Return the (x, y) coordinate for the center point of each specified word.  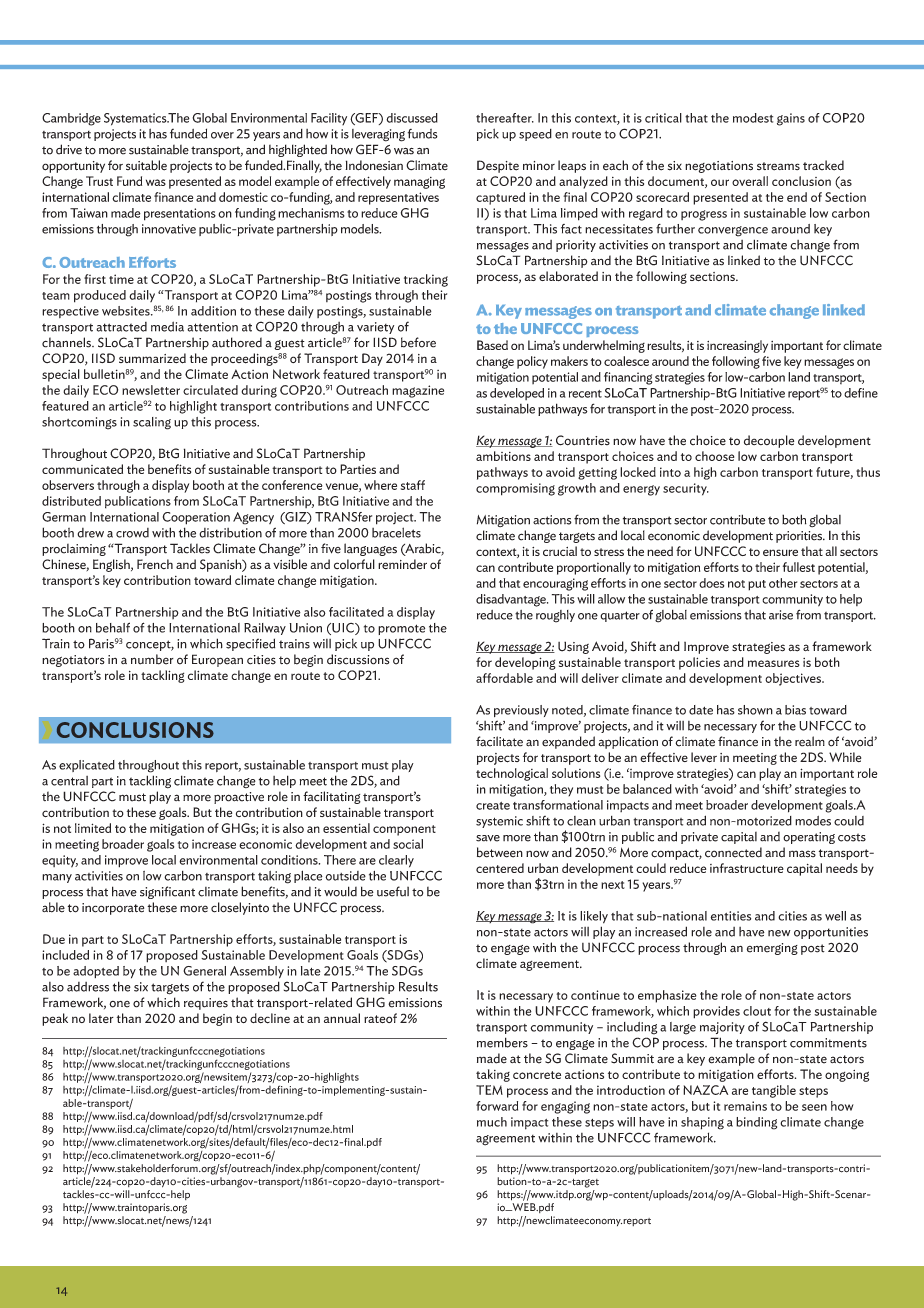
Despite (498, 166)
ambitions (503, 456)
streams (778, 166)
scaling (152, 423)
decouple (769, 441)
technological (512, 774)
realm (810, 741)
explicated (87, 766)
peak (55, 1019)
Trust (99, 181)
